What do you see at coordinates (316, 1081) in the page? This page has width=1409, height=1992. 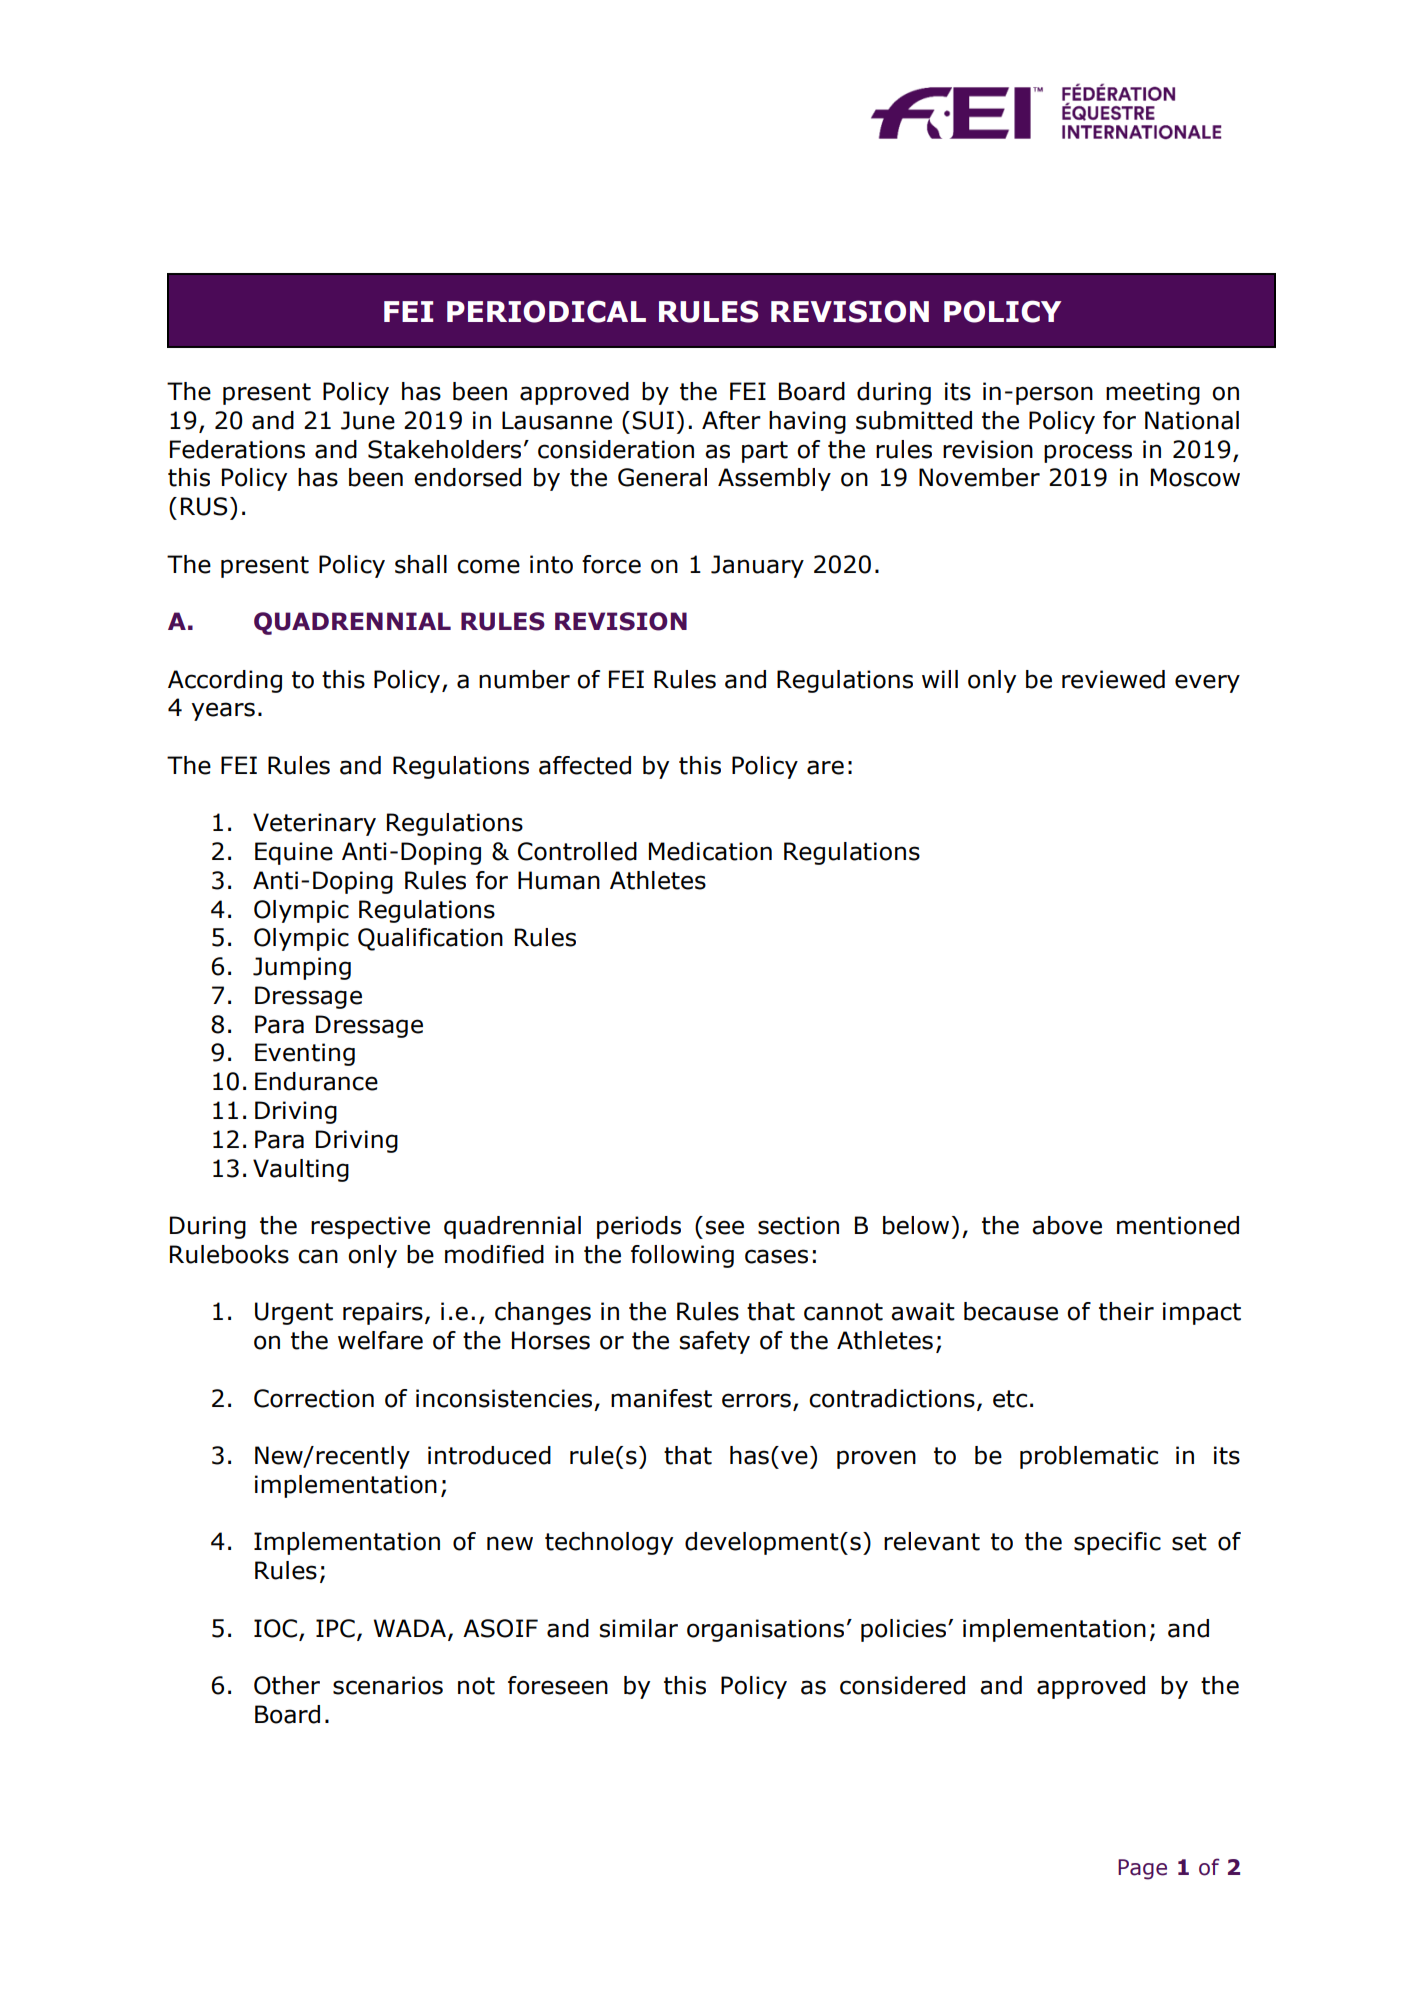 I see `Endurance` at bounding box center [316, 1081].
